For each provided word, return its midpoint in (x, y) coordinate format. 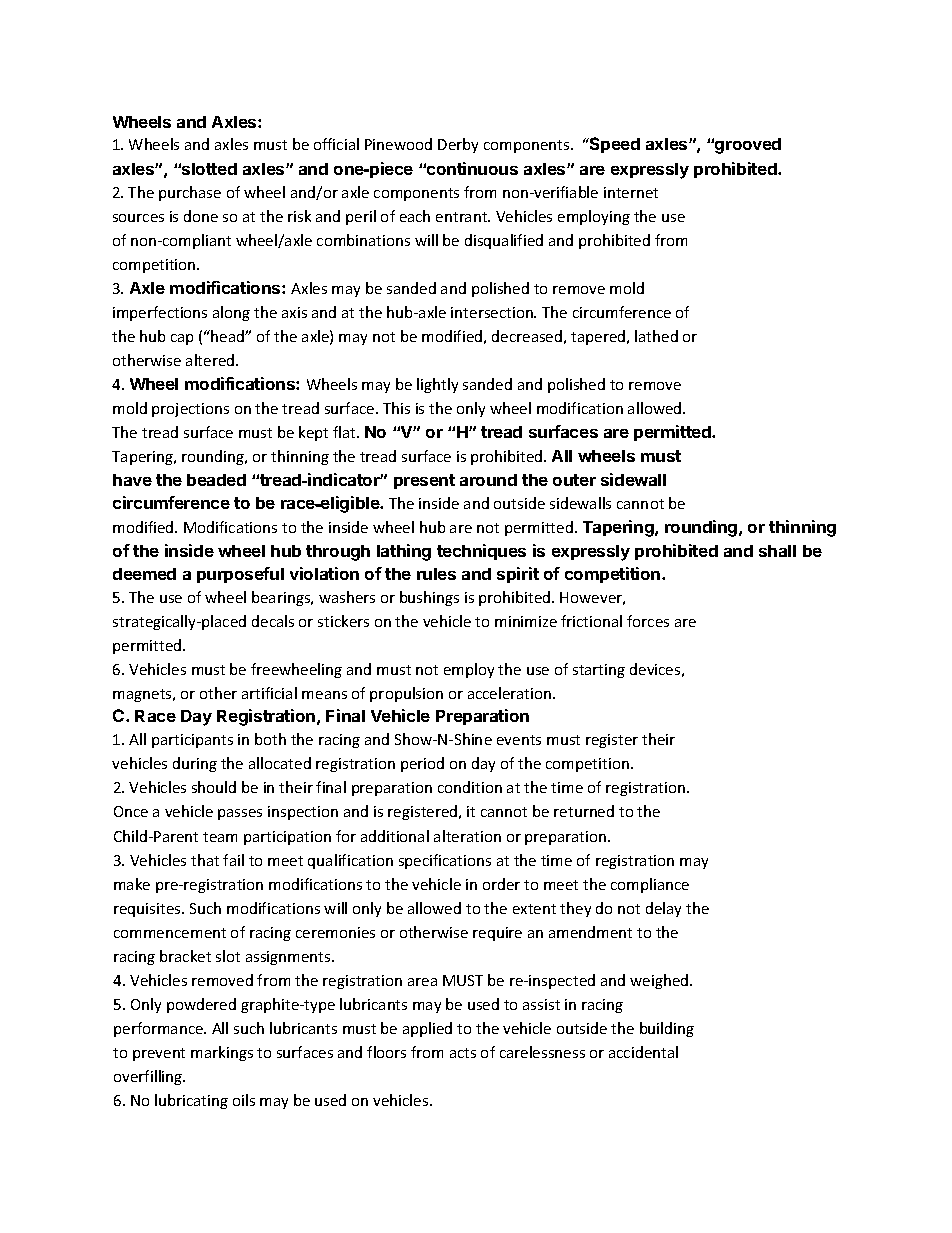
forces (648, 621)
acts (463, 1053)
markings (222, 1053)
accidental (643, 1052)
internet (631, 192)
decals (273, 621)
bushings (429, 598)
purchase (190, 193)
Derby (458, 145)
